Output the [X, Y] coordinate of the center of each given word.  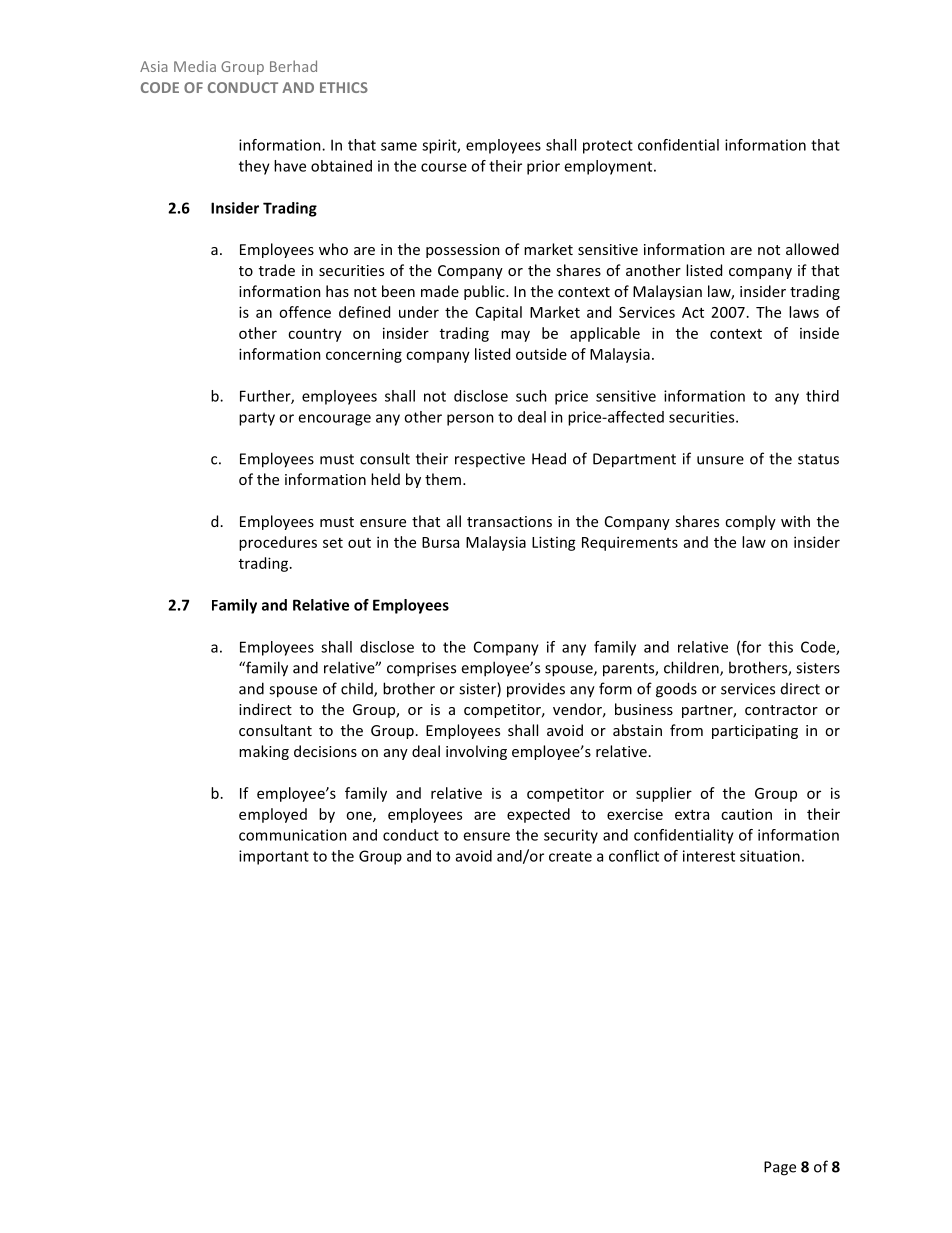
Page [780, 1168]
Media [195, 66]
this [780, 647]
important [274, 857]
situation [770, 856]
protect [608, 147]
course [444, 167]
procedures [278, 543]
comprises [421, 669]
